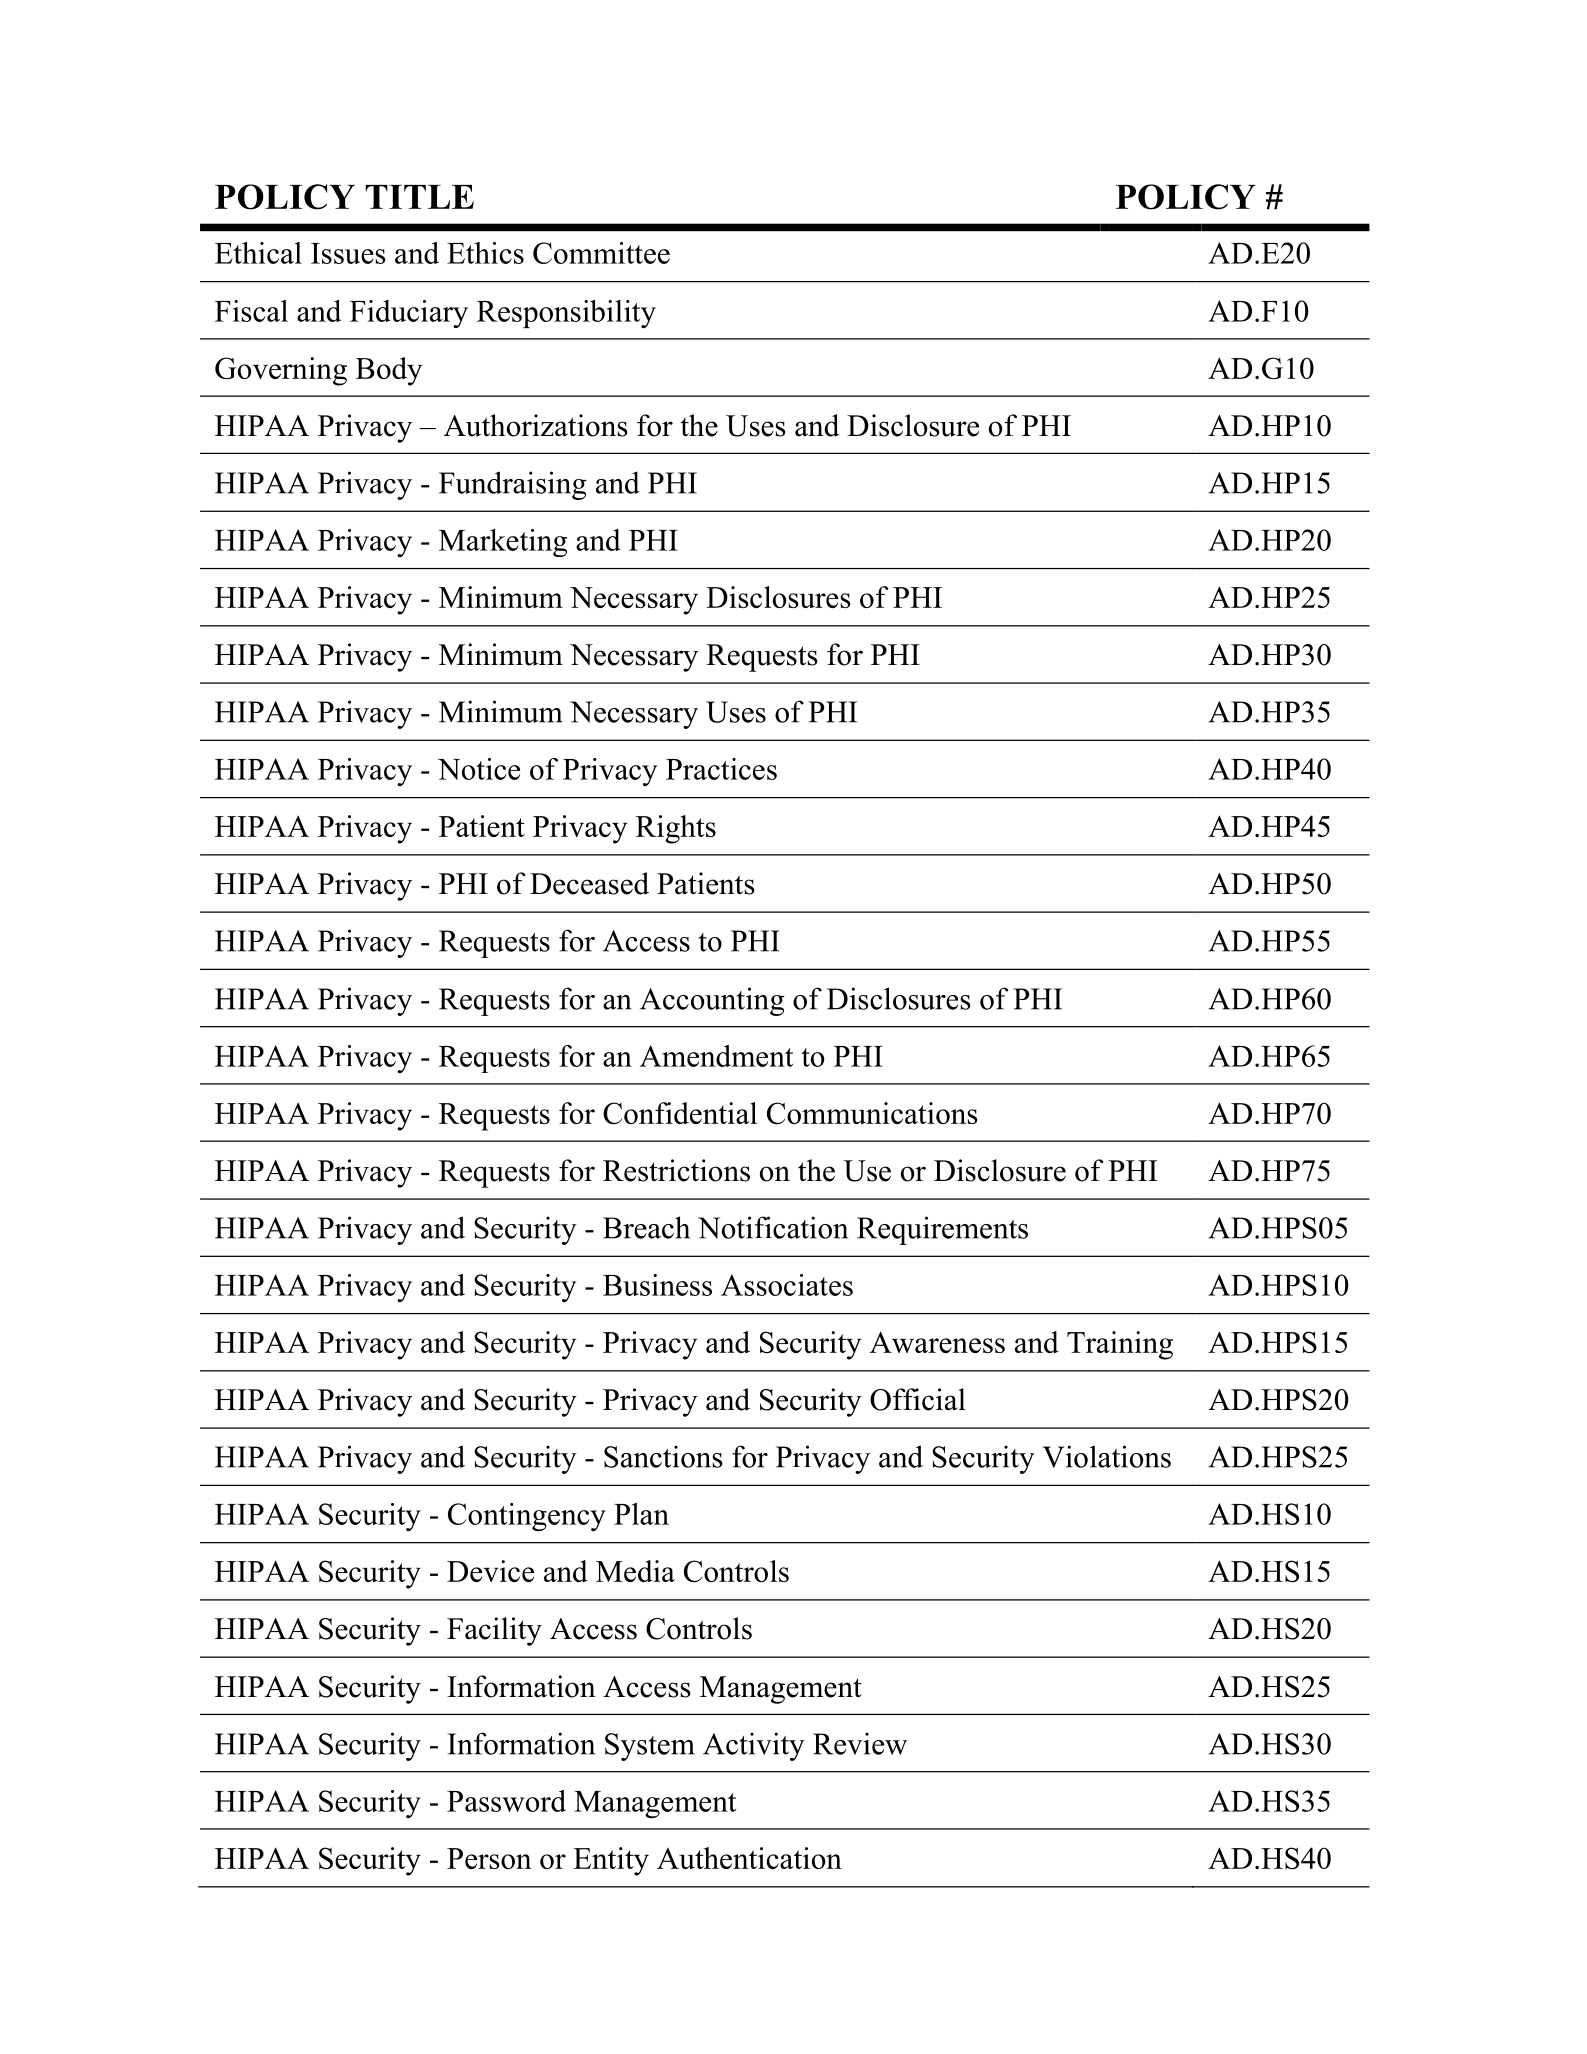 Image resolution: width=1587 pixels, height=2054 pixels. I want to click on Issues, so click(348, 253).
